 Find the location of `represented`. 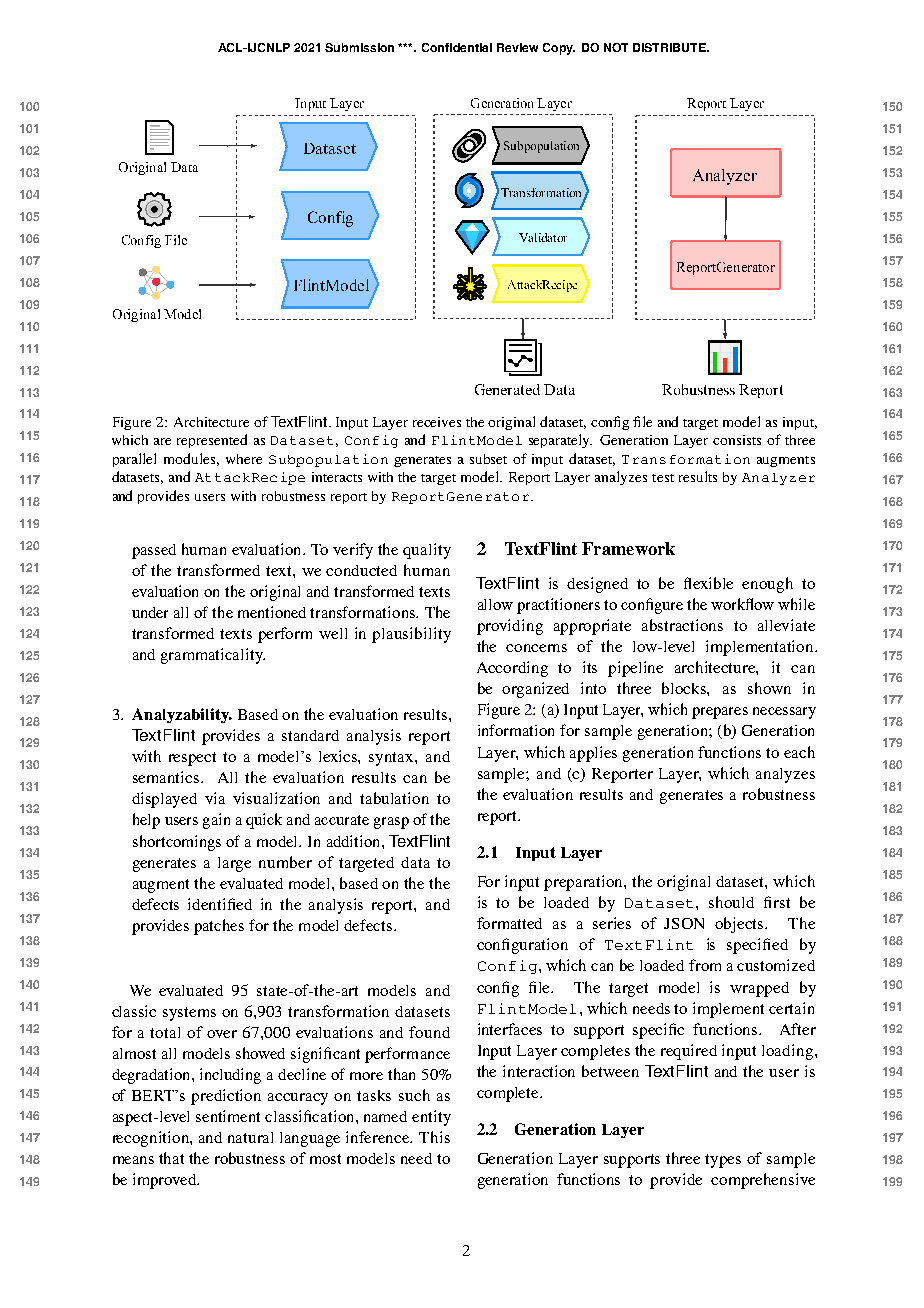

represented is located at coordinates (212, 441).
